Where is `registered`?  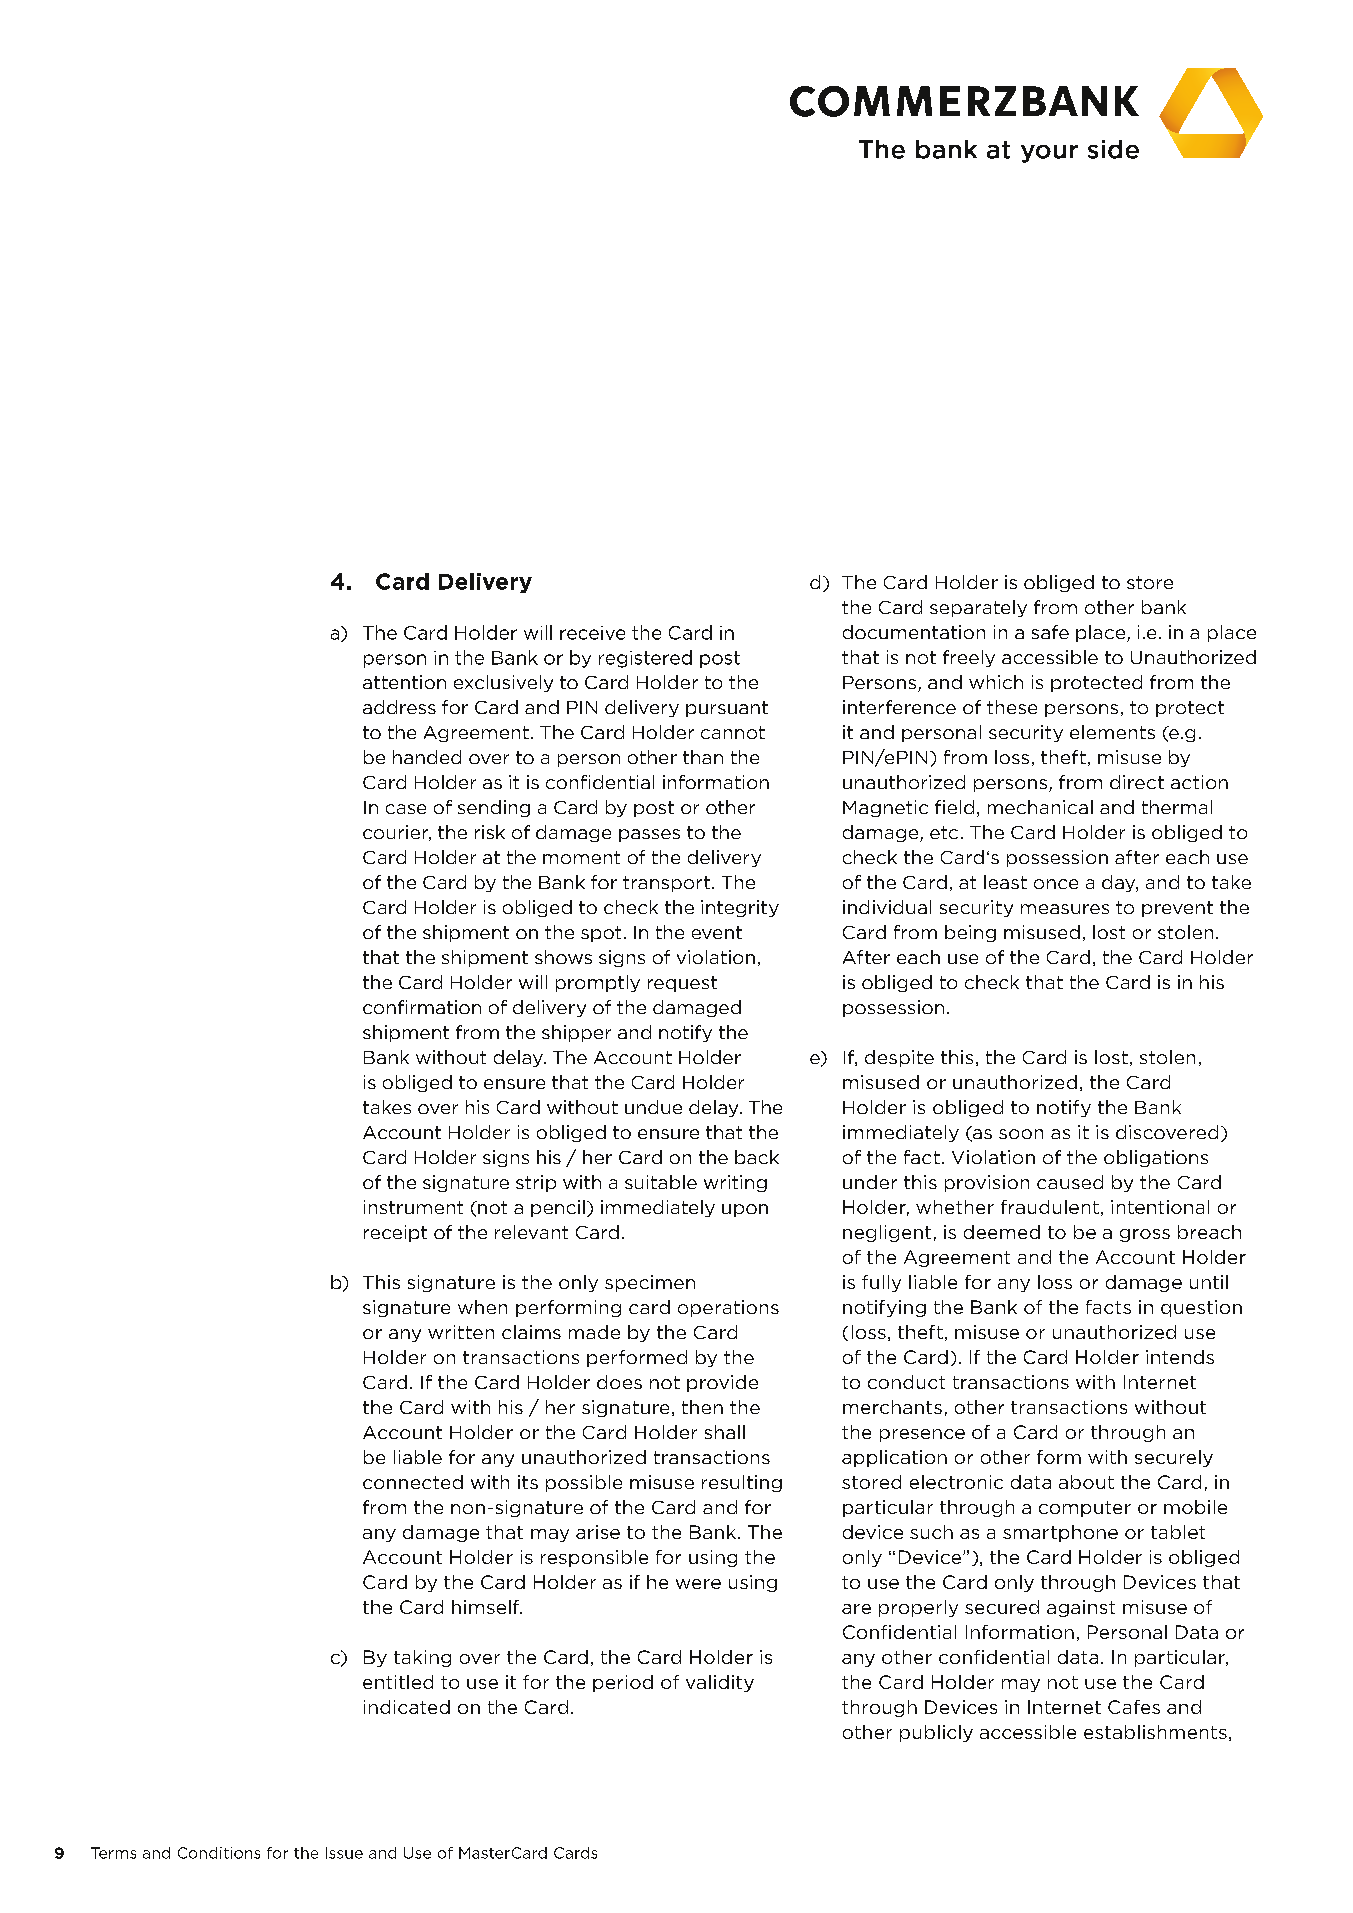
registered is located at coordinates (645, 659).
